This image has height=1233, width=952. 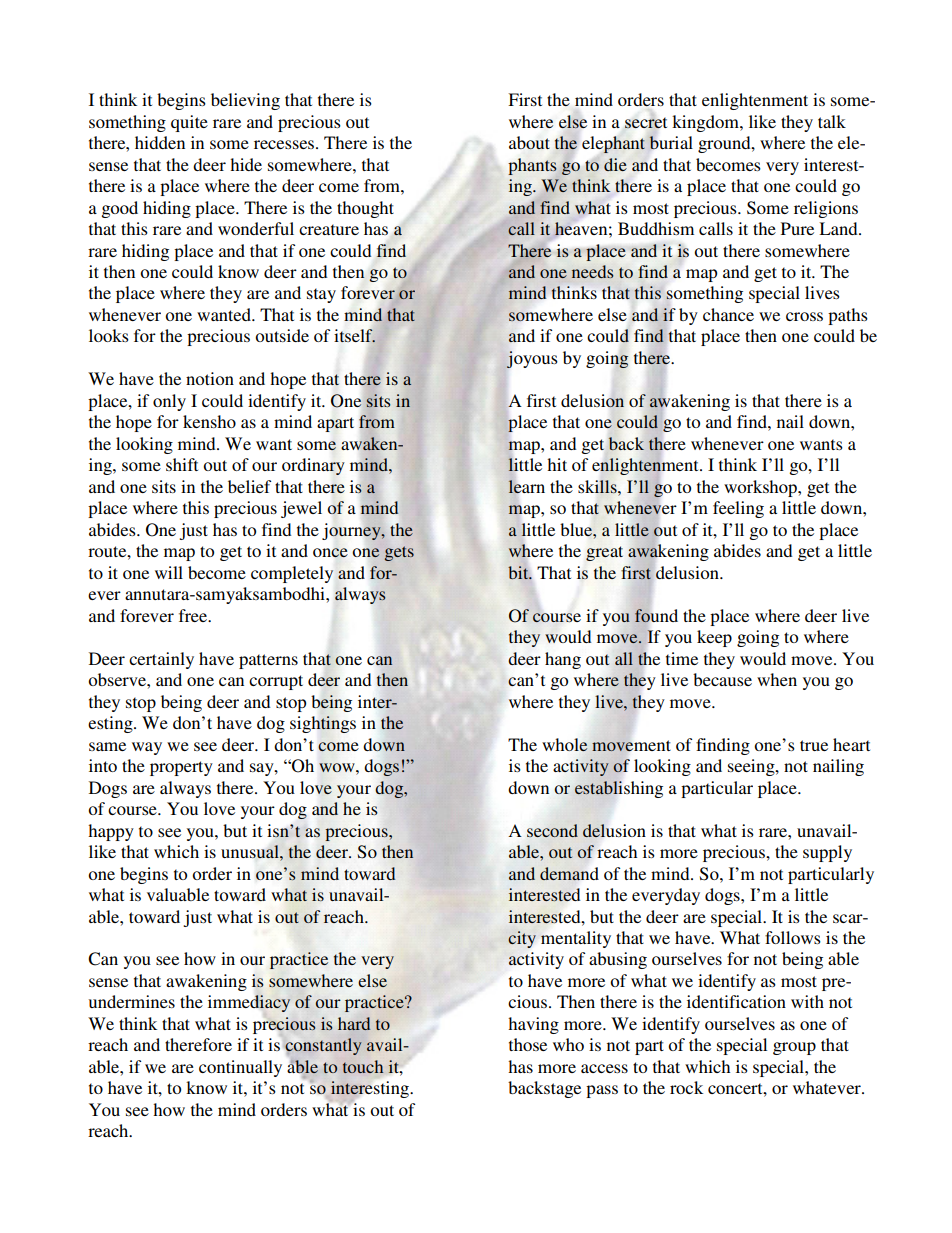 What do you see at coordinates (714, 638) in the image?
I see `keep` at bounding box center [714, 638].
